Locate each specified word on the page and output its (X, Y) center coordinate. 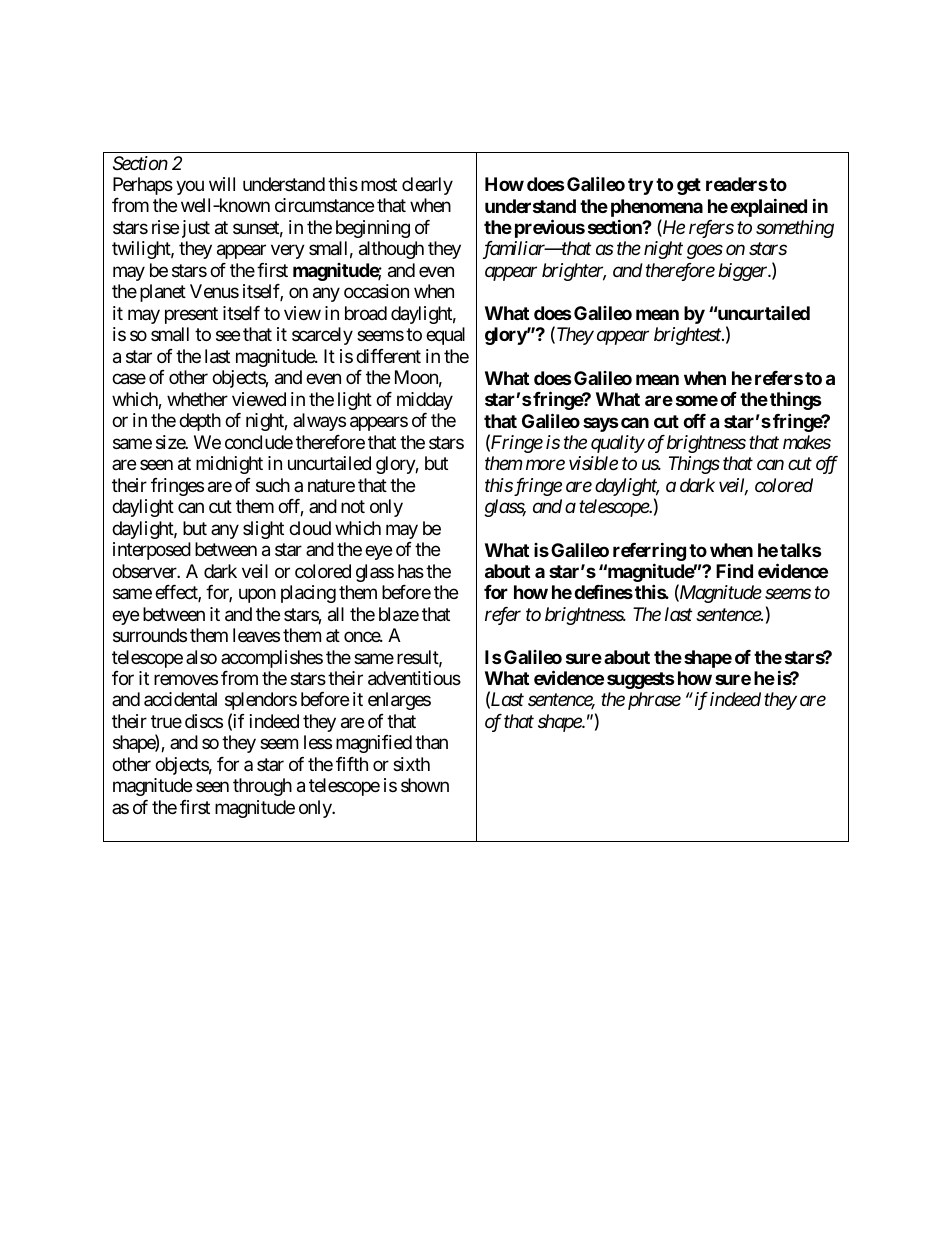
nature (331, 486)
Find (734, 570)
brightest (688, 336)
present (191, 315)
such (273, 485)
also (201, 657)
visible (593, 463)
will (222, 184)
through (262, 787)
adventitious (414, 678)
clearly (427, 186)
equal (445, 336)
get (689, 186)
